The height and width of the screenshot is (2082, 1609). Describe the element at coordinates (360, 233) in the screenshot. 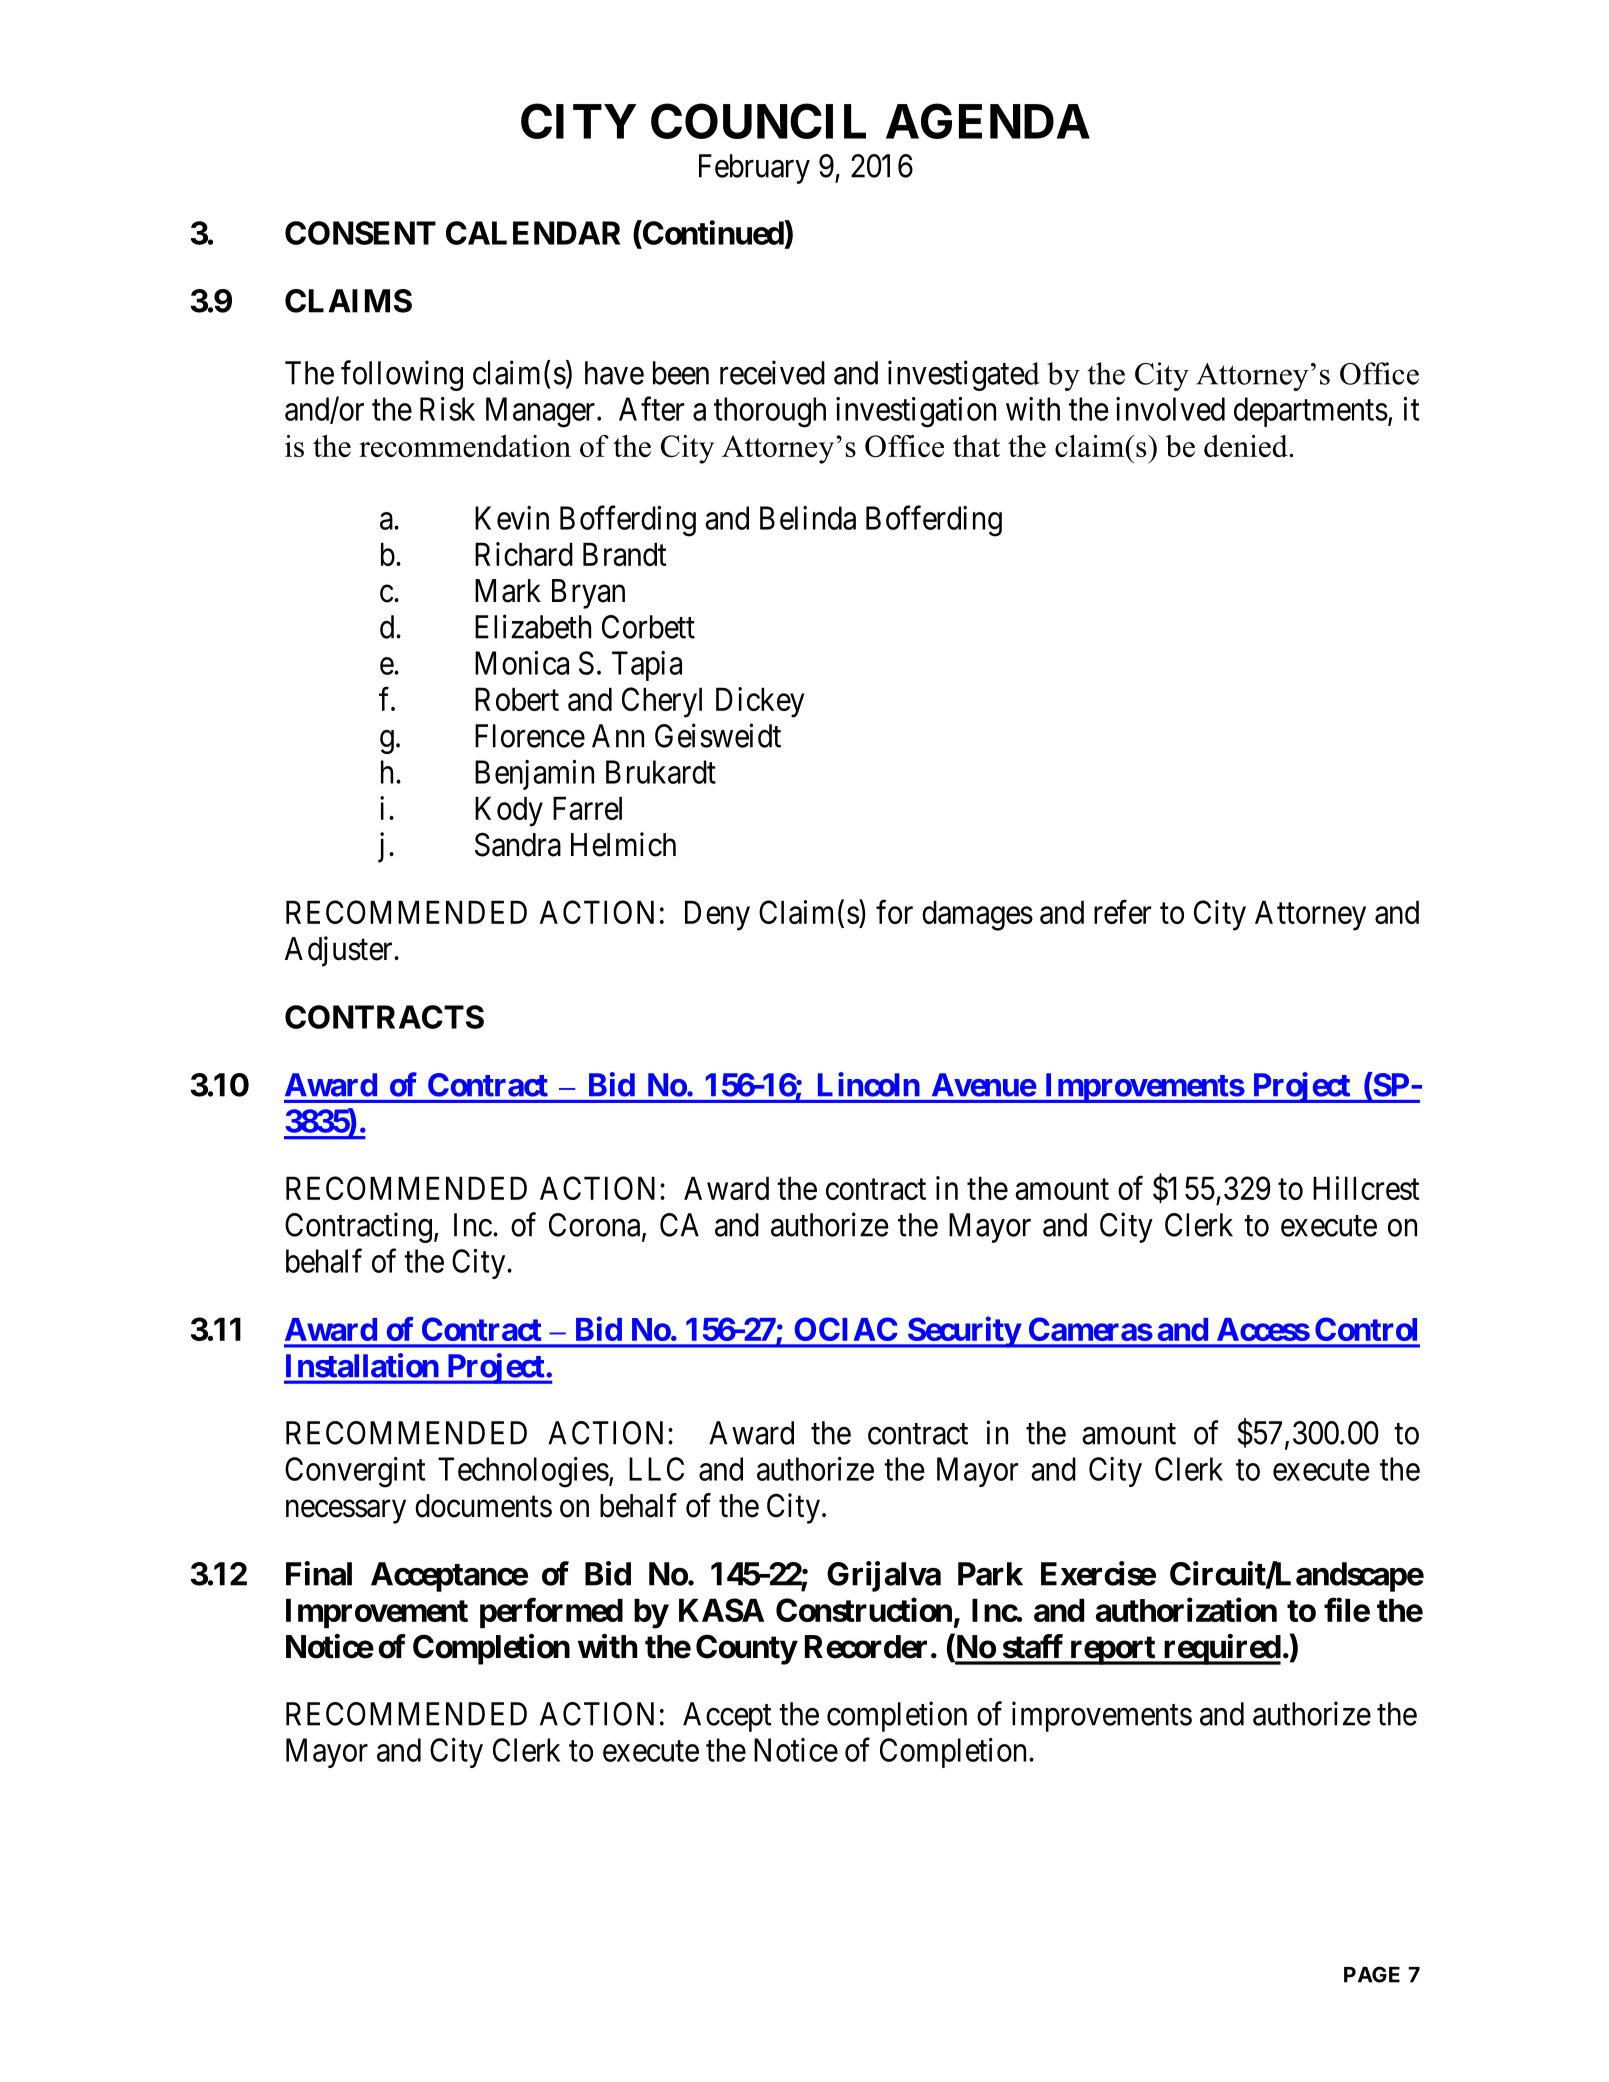

I see `CONSENT` at that location.
